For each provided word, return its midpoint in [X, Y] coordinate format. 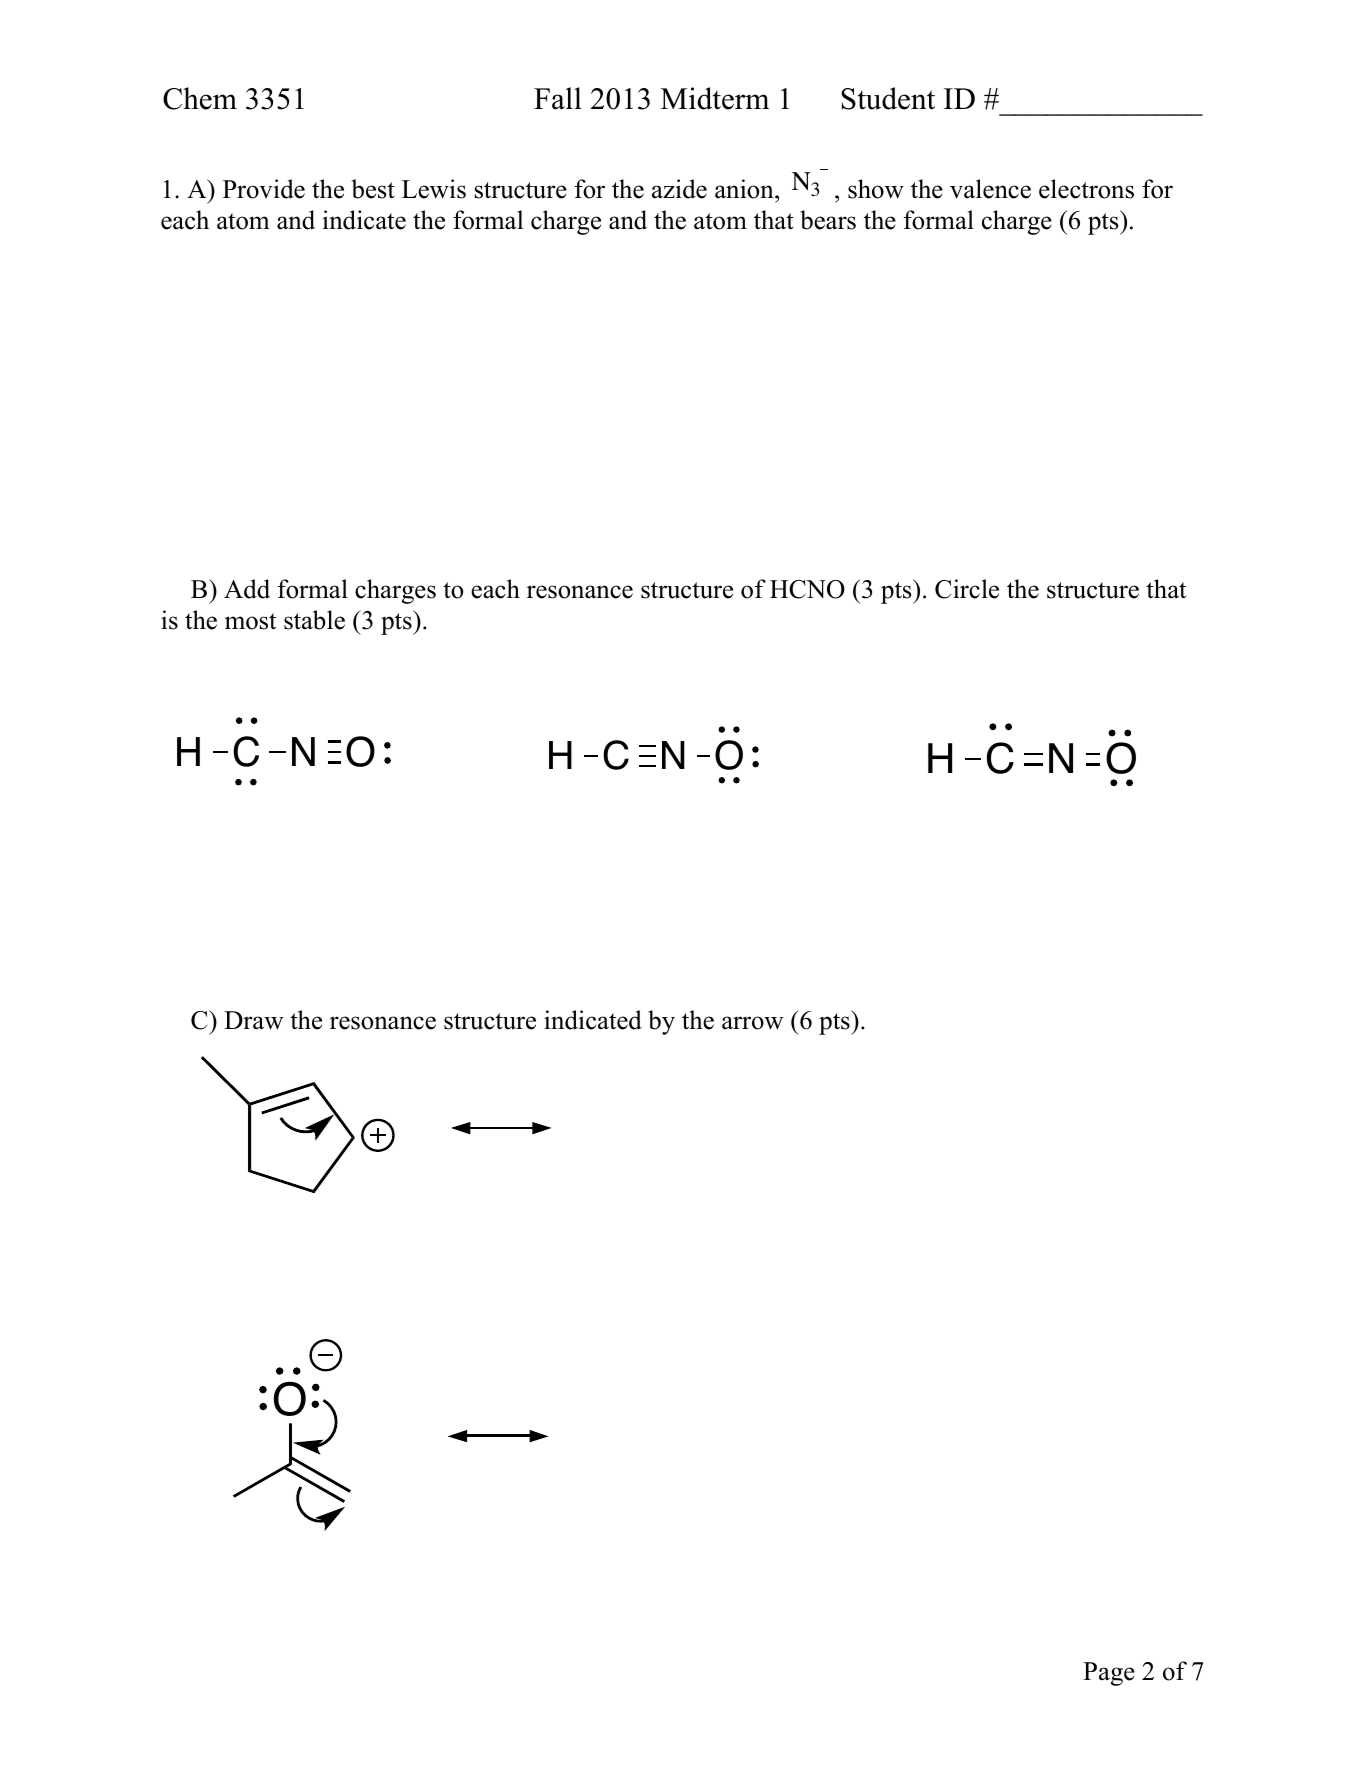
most [250, 621]
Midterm [715, 98]
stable [314, 620]
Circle [967, 589]
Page [1109, 1674]
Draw [253, 1020]
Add [247, 589]
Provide [264, 189]
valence [990, 189]
